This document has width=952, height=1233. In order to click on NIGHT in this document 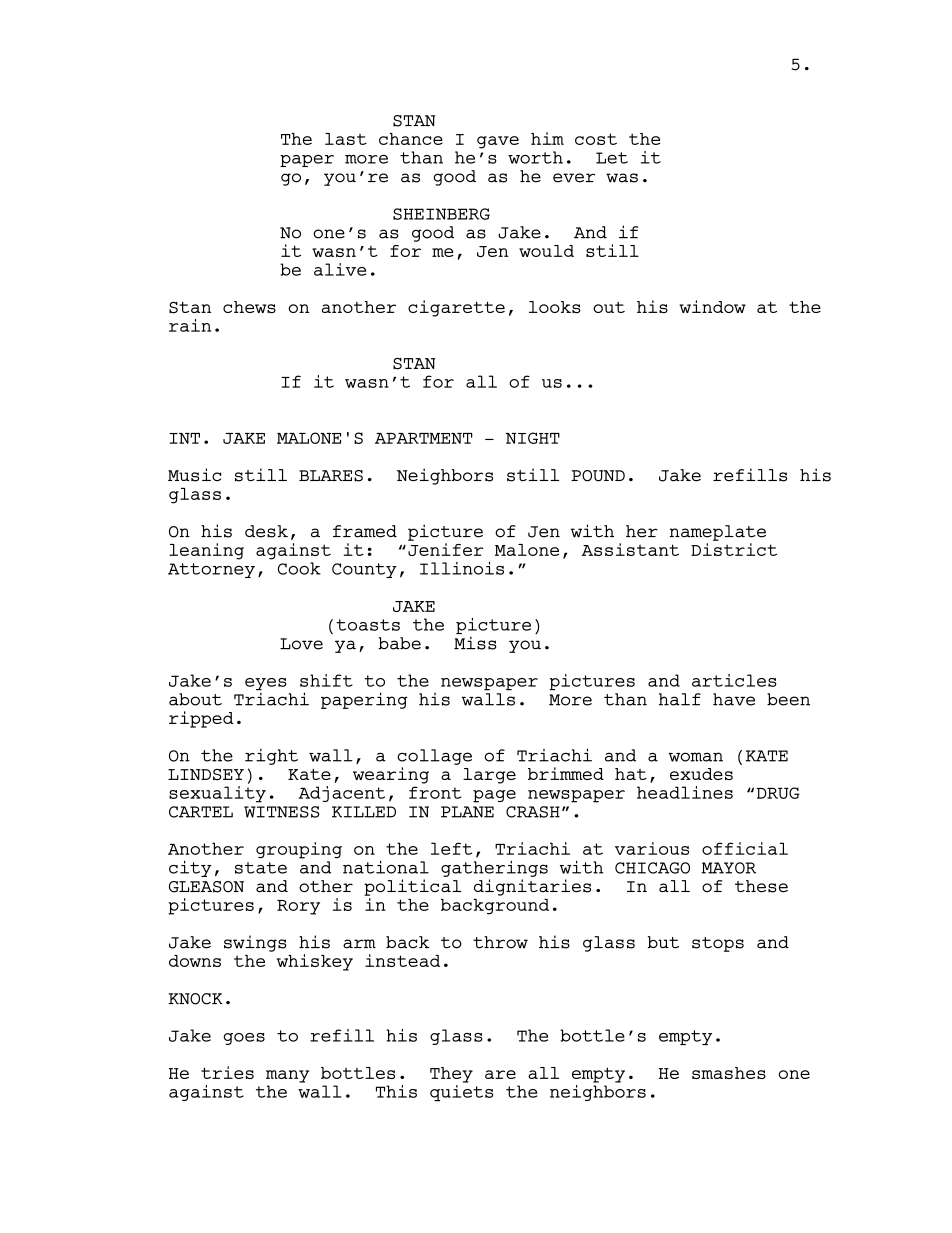, I will do `click(533, 438)`.
